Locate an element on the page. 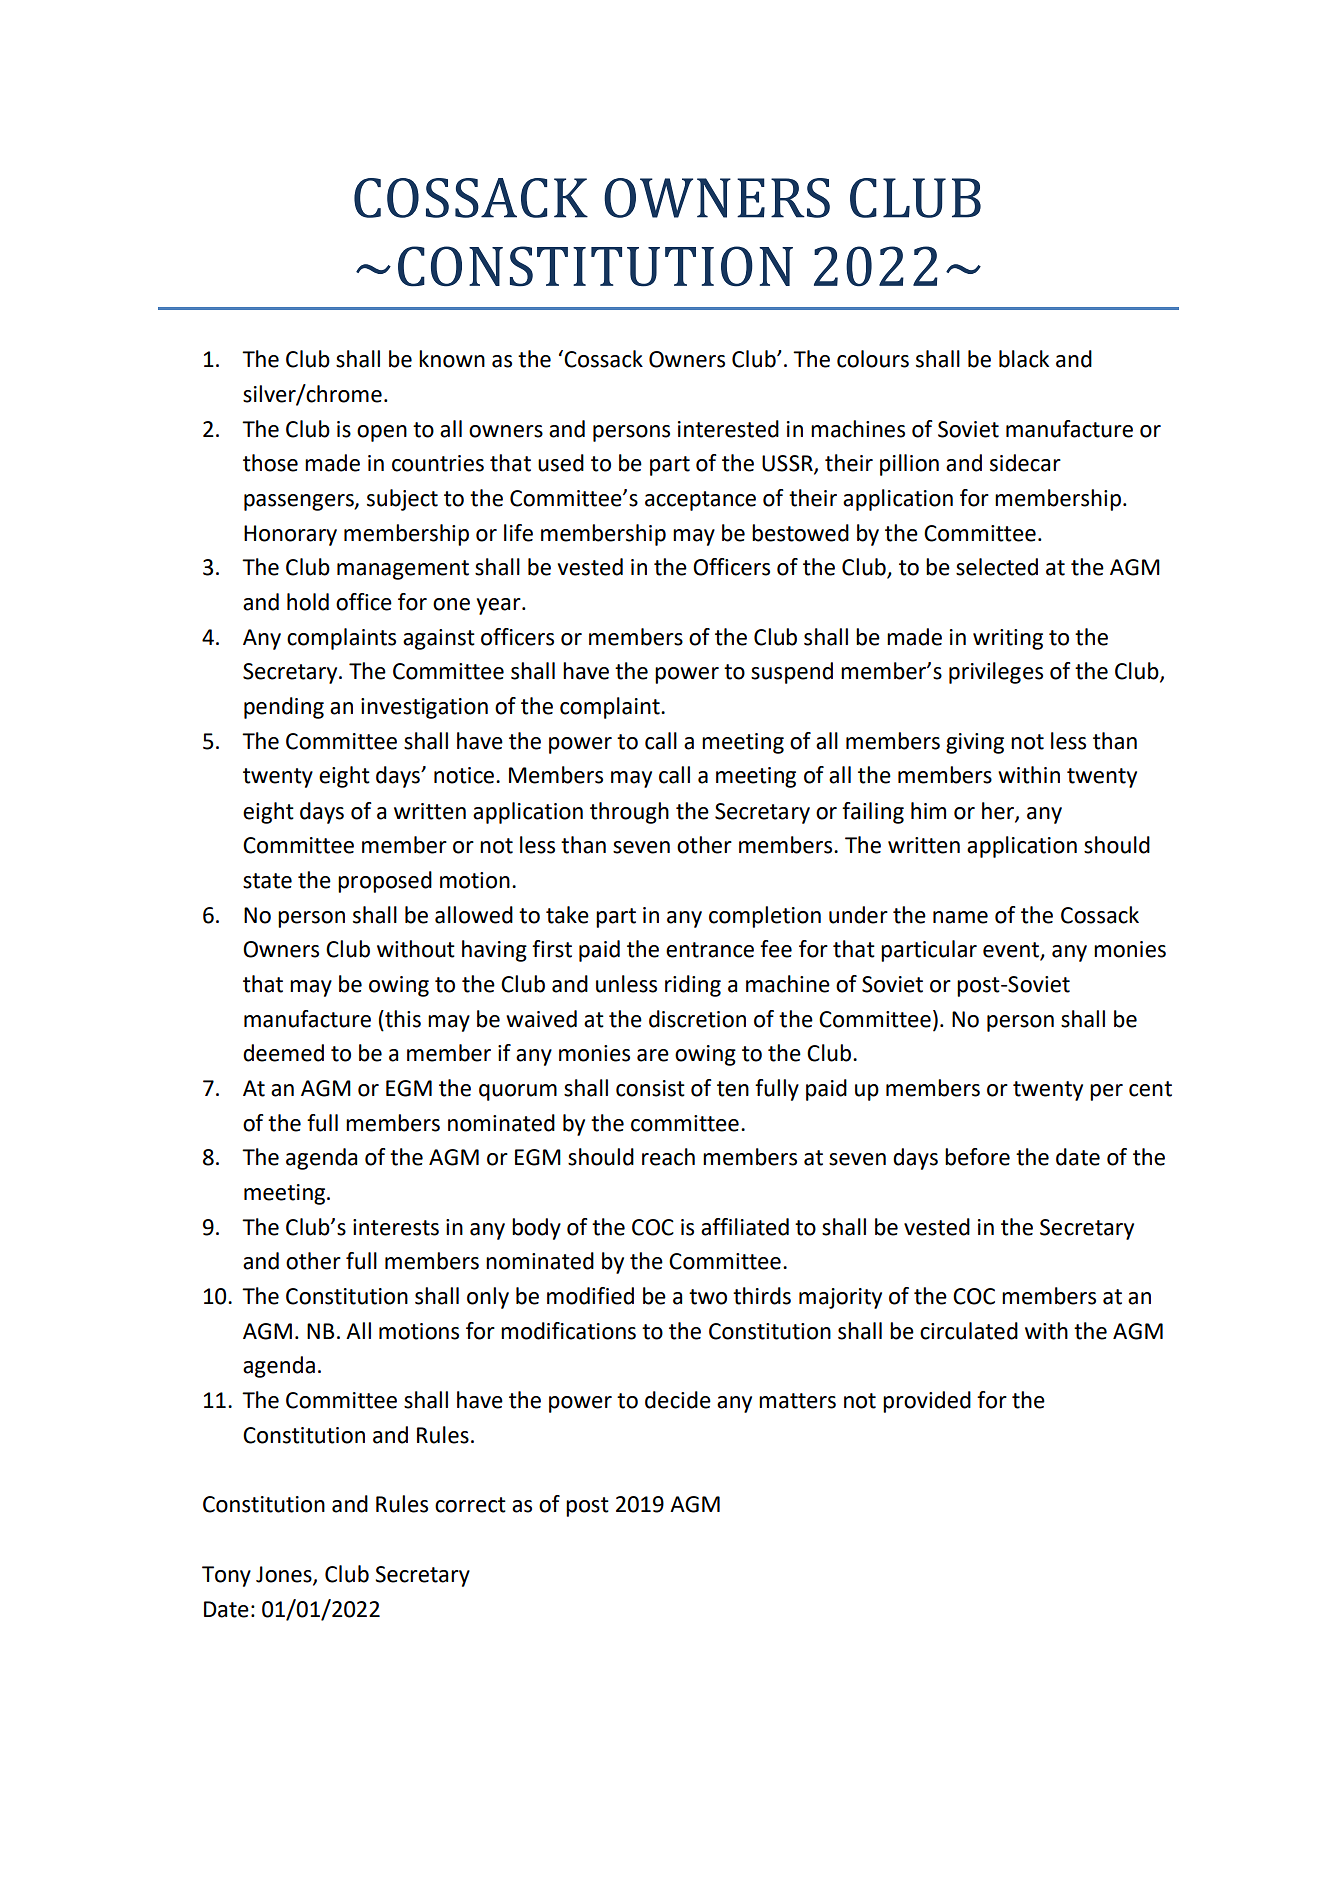  writing is located at coordinates (1008, 639).
